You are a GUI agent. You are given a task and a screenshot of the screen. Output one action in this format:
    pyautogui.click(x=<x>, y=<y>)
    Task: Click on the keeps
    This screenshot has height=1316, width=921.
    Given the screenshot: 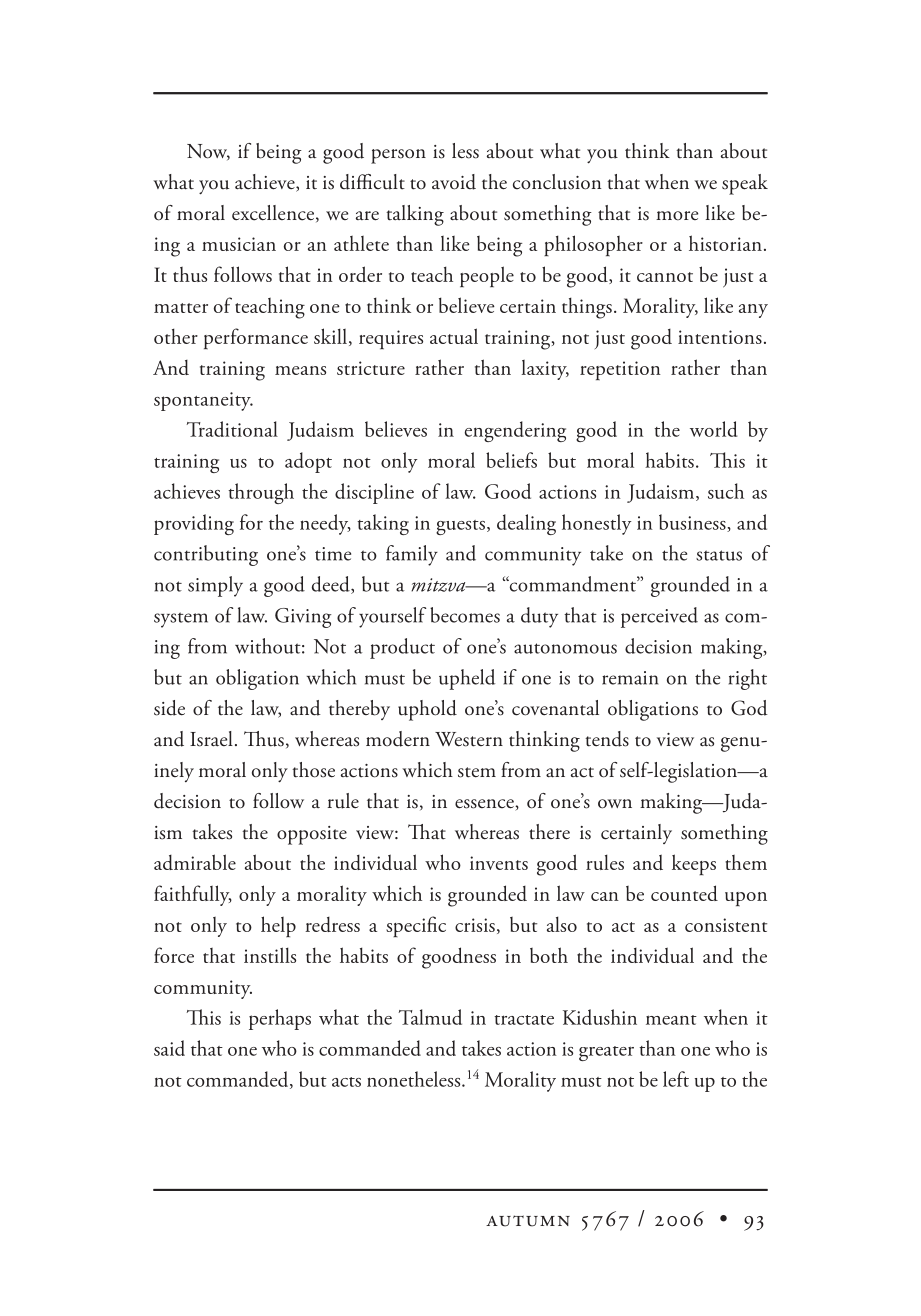 What is the action you would take?
    pyautogui.click(x=694, y=864)
